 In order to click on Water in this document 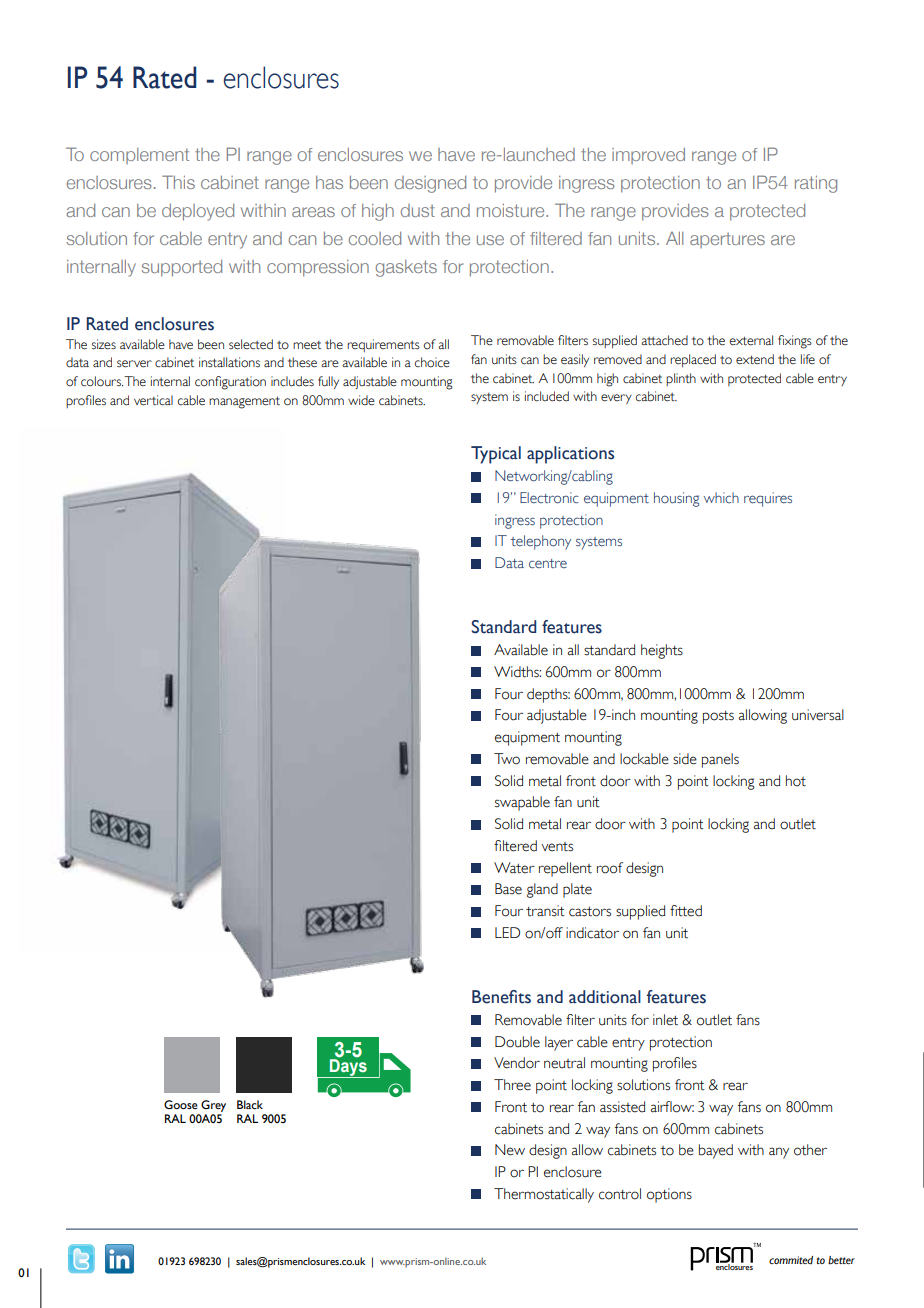, I will do `click(514, 868)`.
